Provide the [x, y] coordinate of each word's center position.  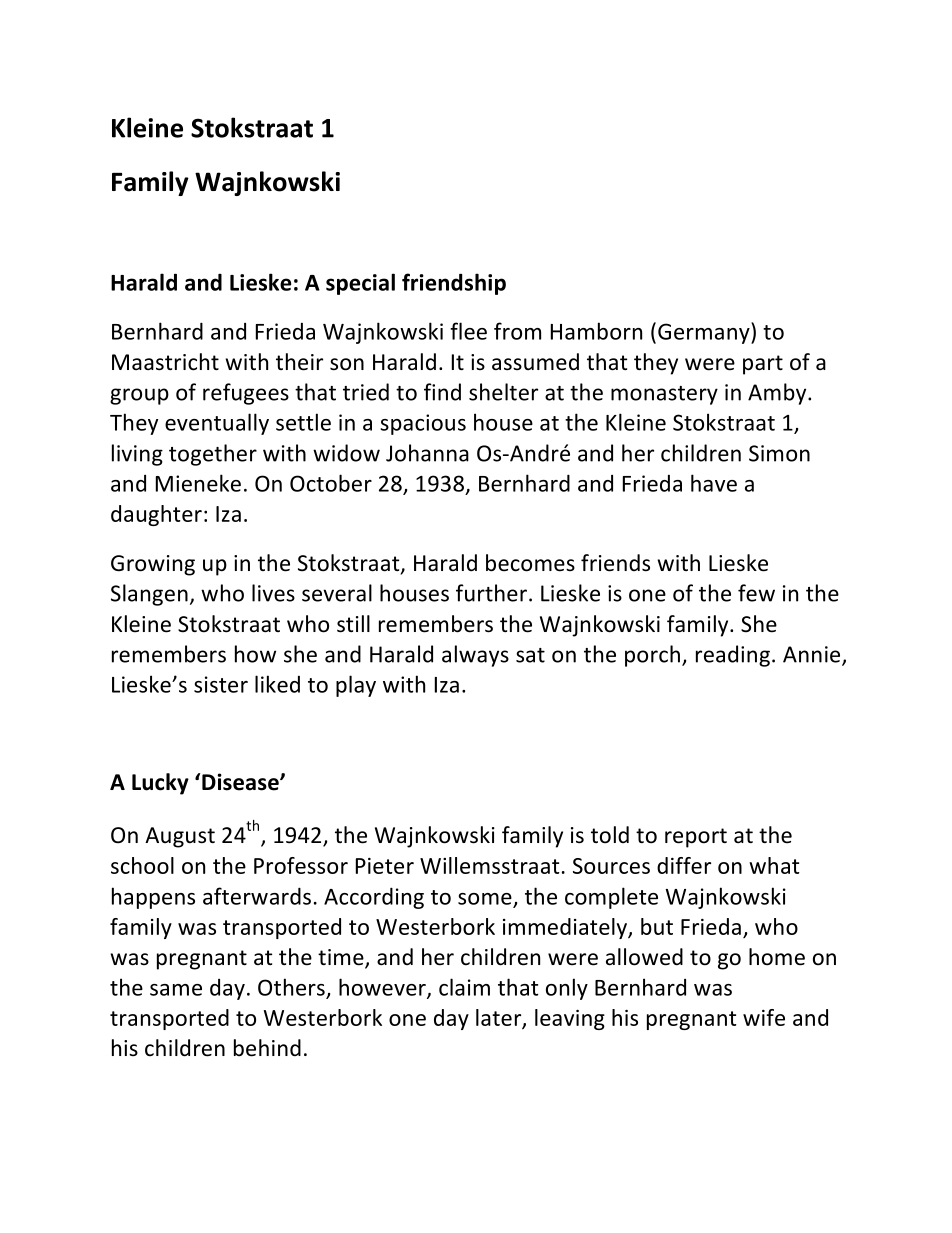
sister [221, 684]
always [475, 656]
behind [267, 1048]
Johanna [427, 453]
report [696, 838]
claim [464, 987]
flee [468, 331]
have [714, 483]
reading [733, 656]
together [213, 455]
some [485, 899]
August [180, 837]
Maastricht [165, 362]
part [763, 365]
